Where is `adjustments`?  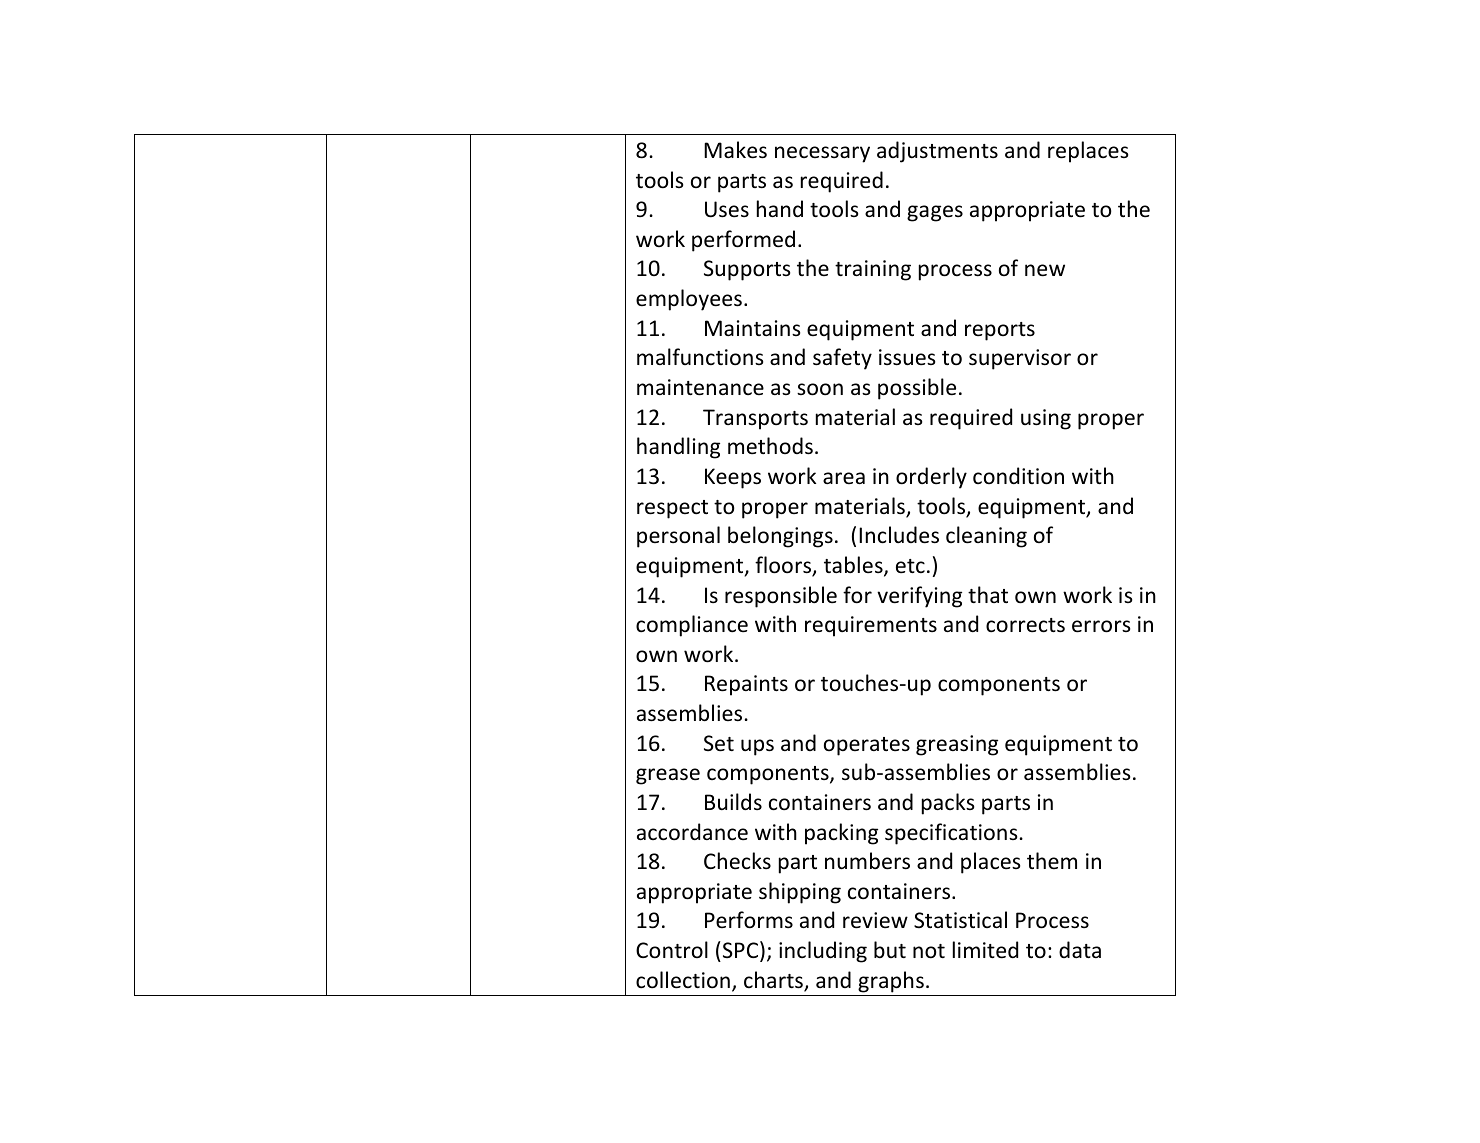
adjustments is located at coordinates (937, 152).
